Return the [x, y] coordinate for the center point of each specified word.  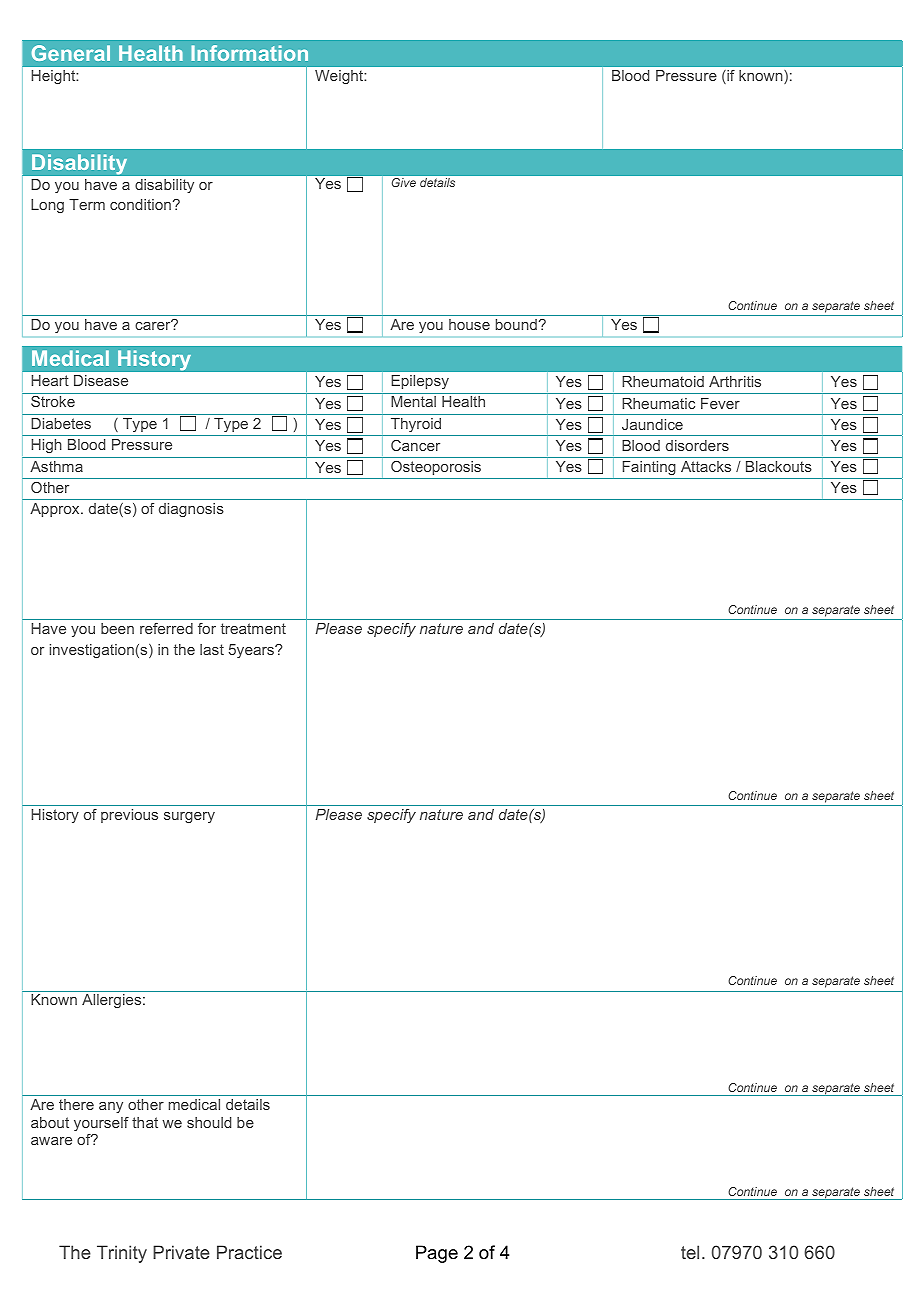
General [71, 53]
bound [516, 324]
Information [249, 53]
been [117, 628]
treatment [253, 628]
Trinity [122, 1254]
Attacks [706, 466]
